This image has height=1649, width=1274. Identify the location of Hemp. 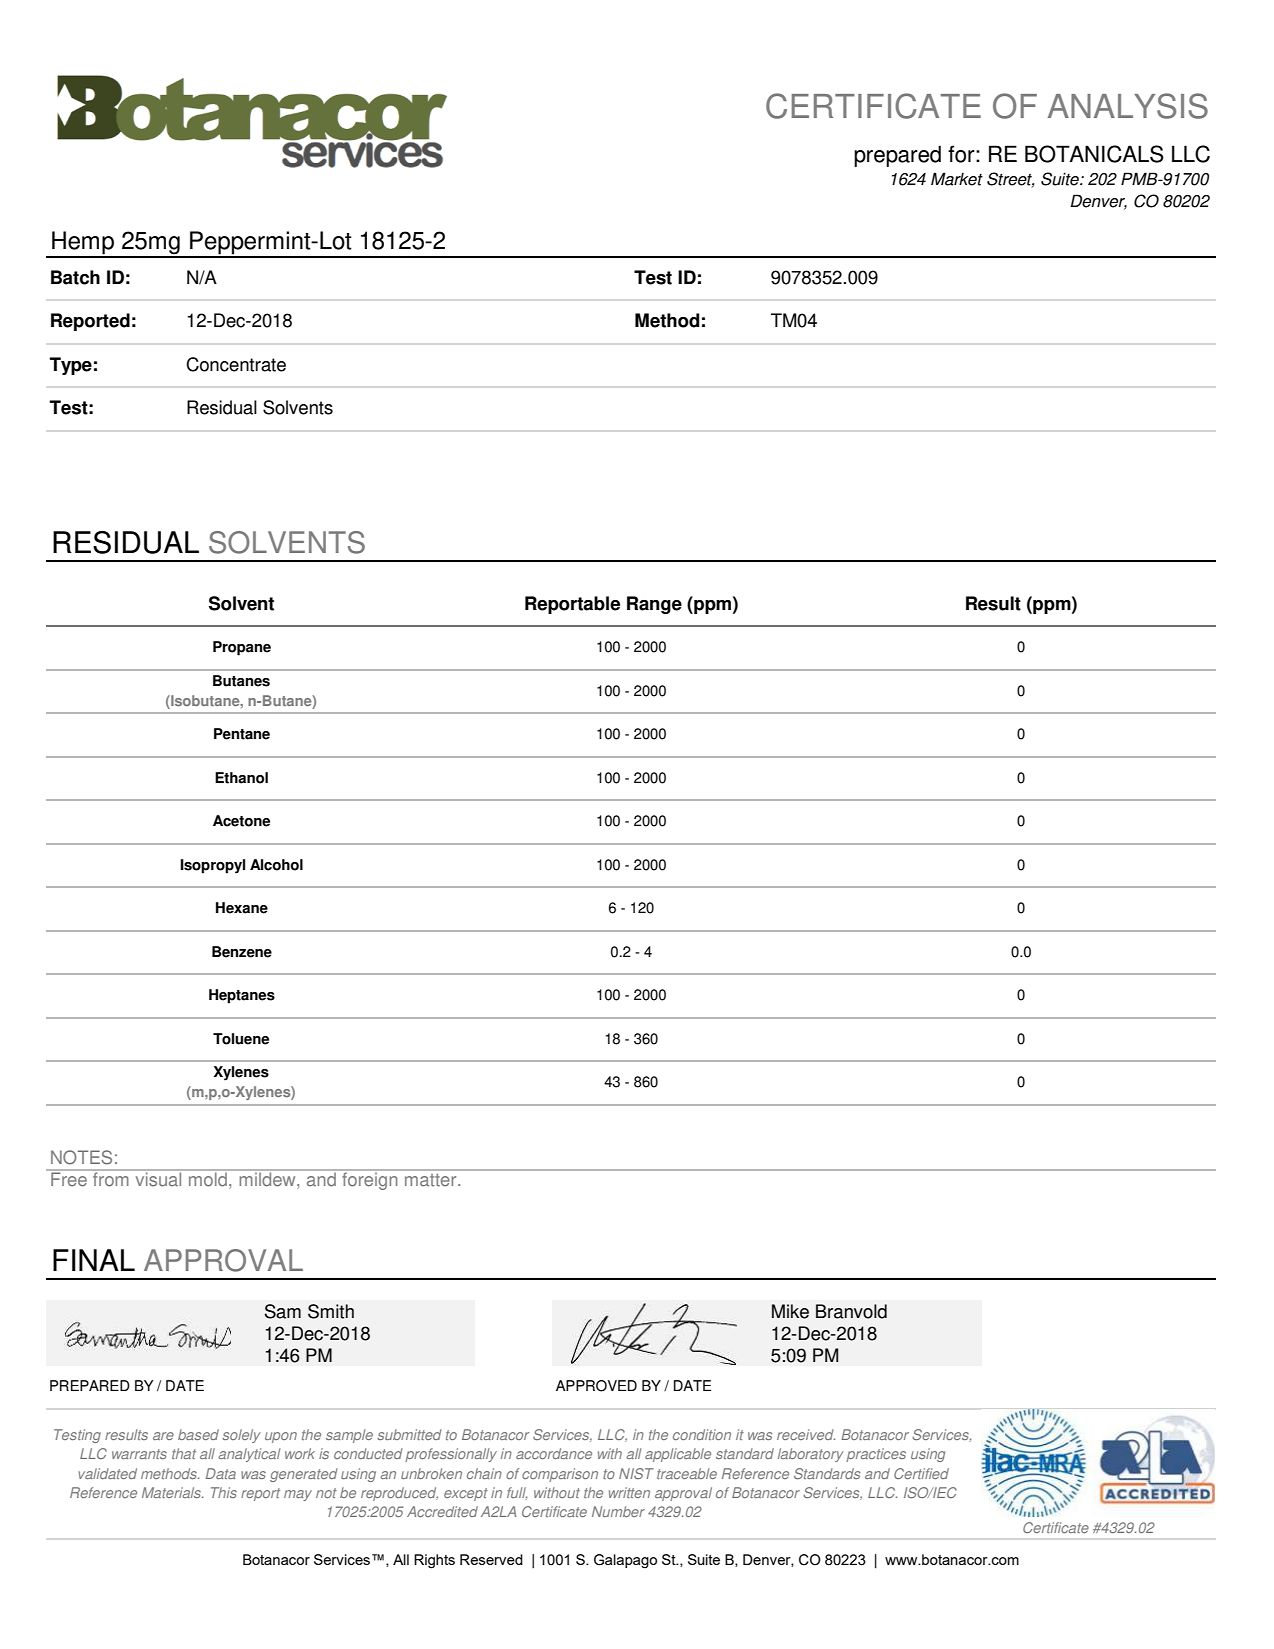
(83, 244).
